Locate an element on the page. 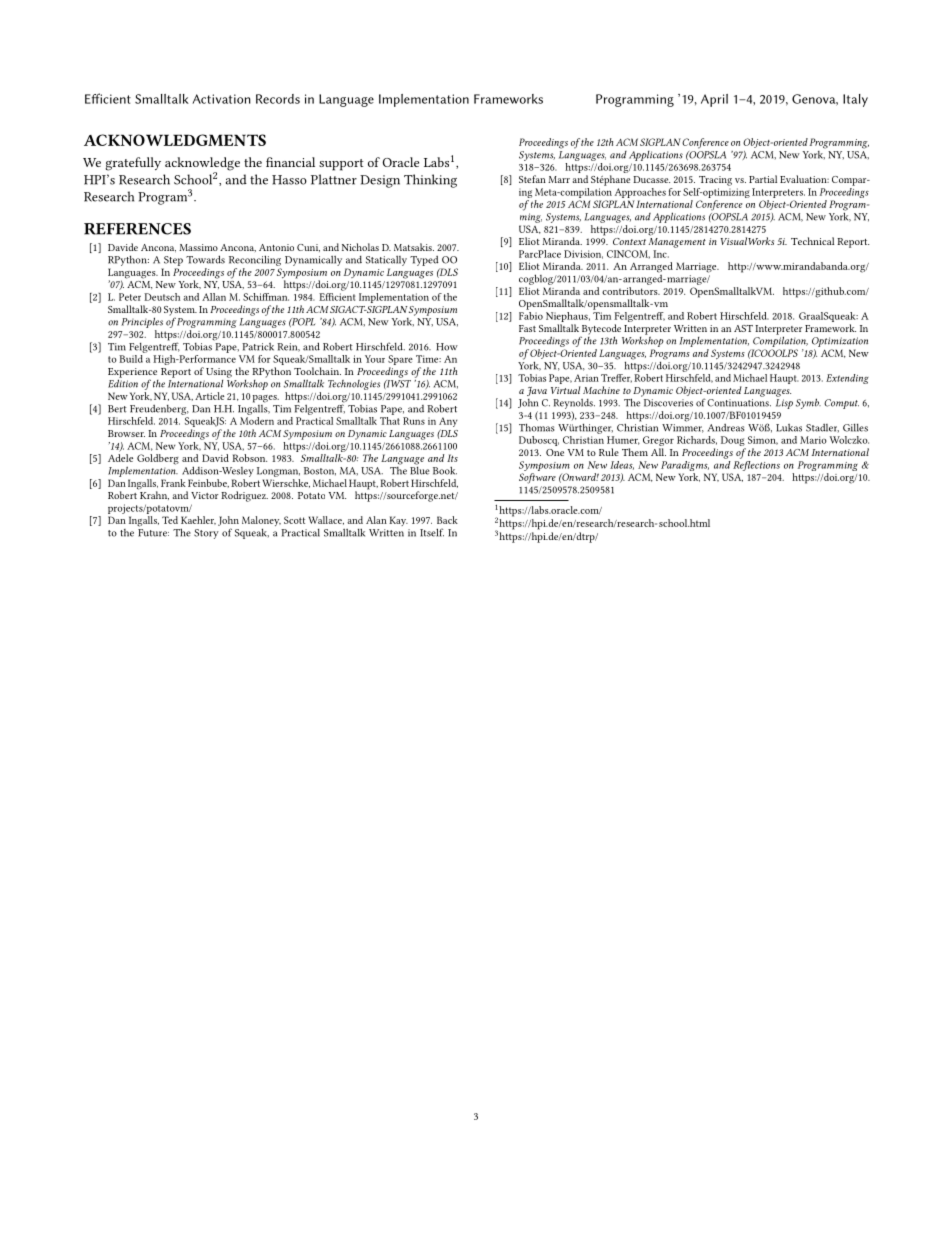 Image resolution: width=952 pixels, height=1233 pixels. Simon is located at coordinates (763, 440).
